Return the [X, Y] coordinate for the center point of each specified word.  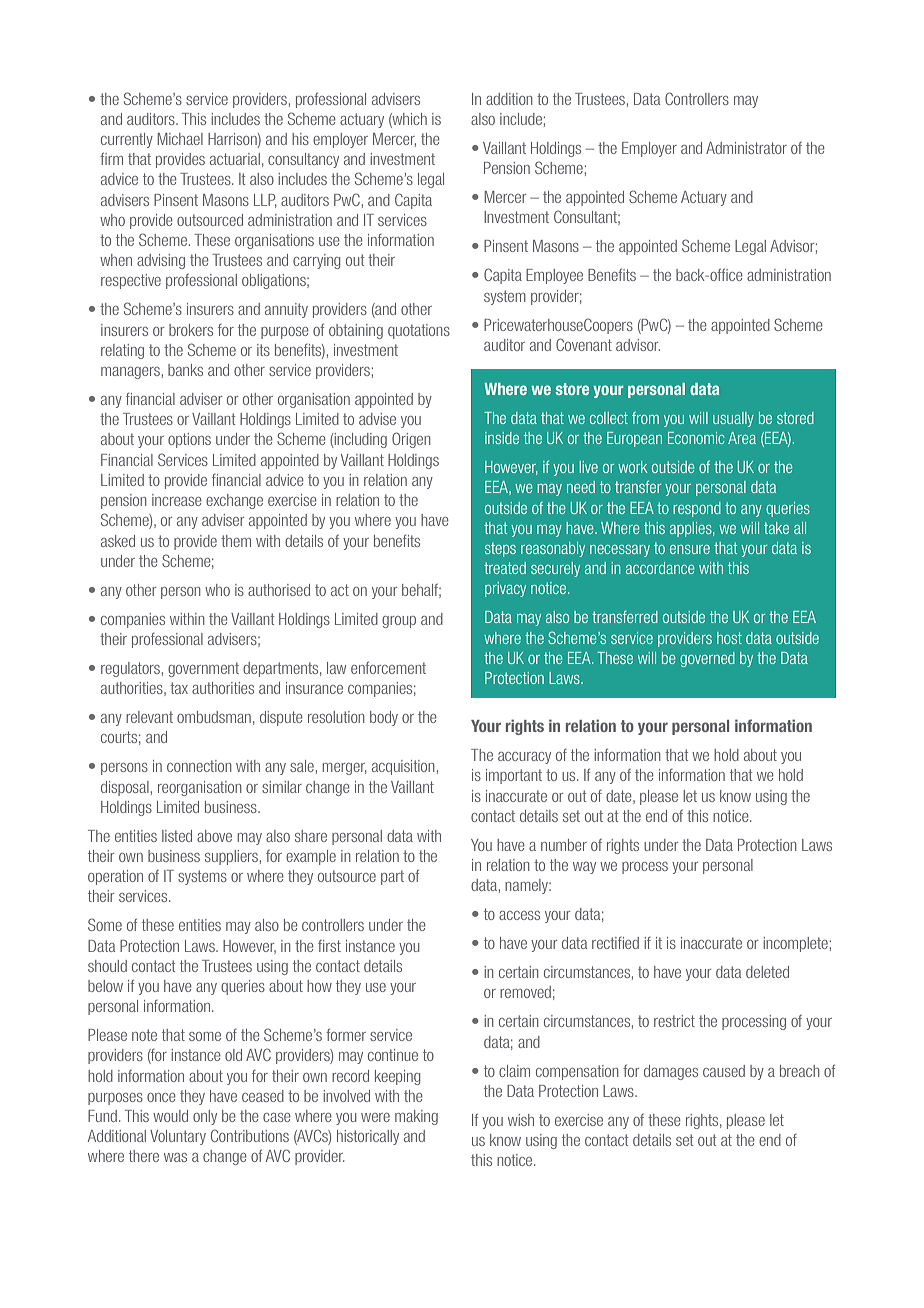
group [399, 622]
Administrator [746, 148]
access [519, 915]
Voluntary [178, 1137]
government [203, 669]
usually [733, 419]
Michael [180, 139]
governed [707, 659]
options [189, 440]
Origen [411, 440]
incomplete [795, 944]
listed [177, 836]
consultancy [303, 160]
